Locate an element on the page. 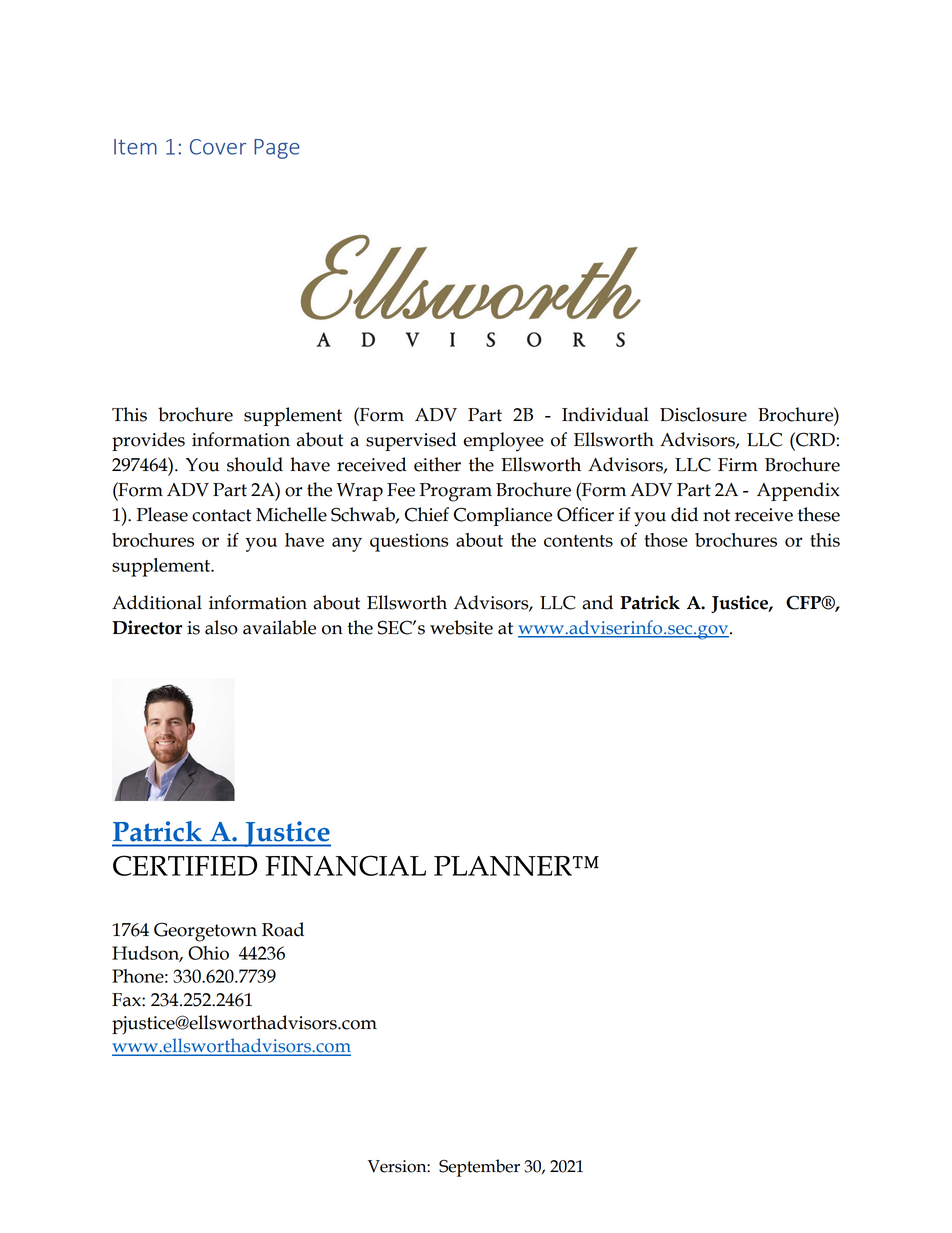  CERTIFIED is located at coordinates (185, 865).
